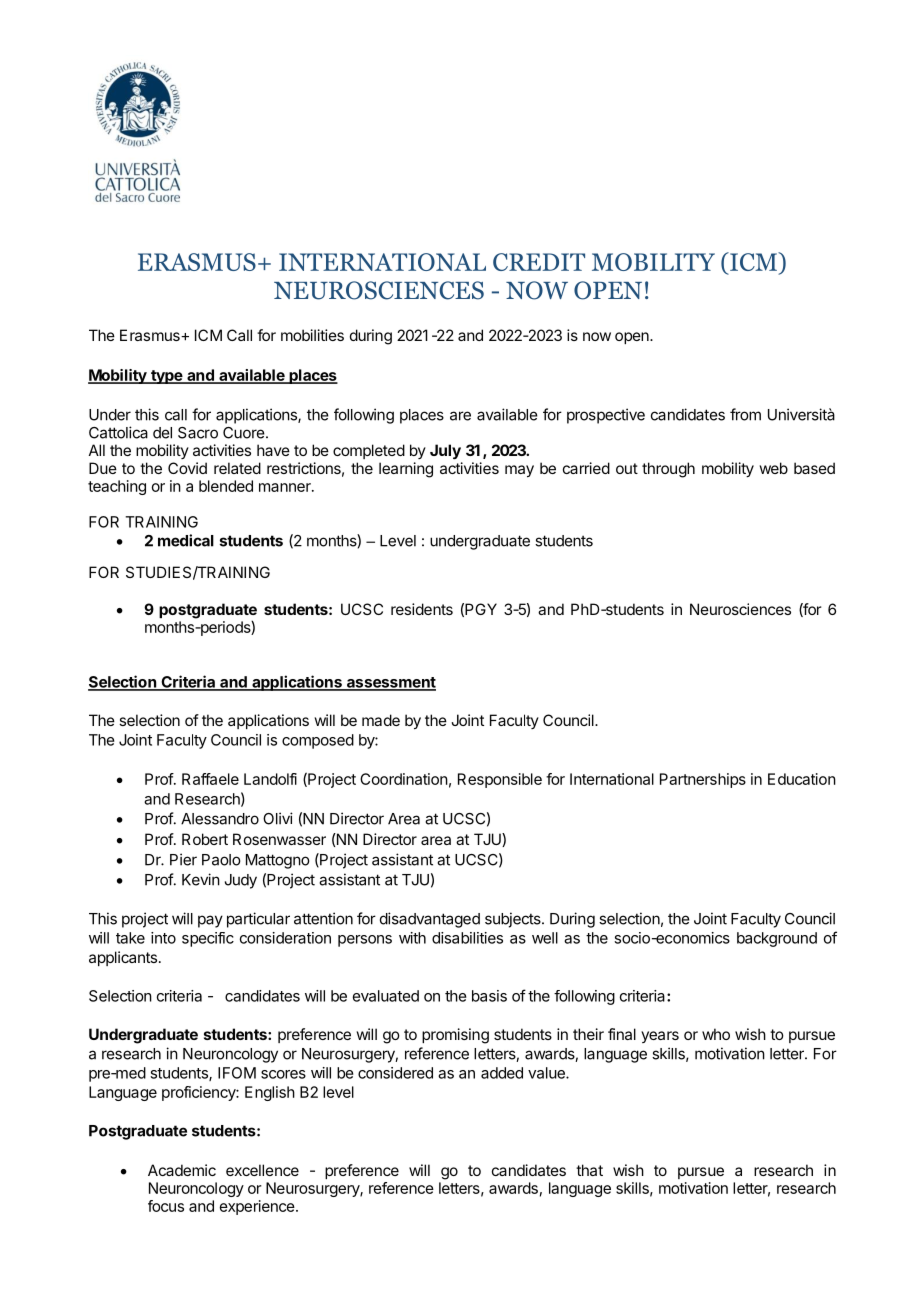  Describe the element at coordinates (182, 1170) in the image. I see `Academic` at that location.
